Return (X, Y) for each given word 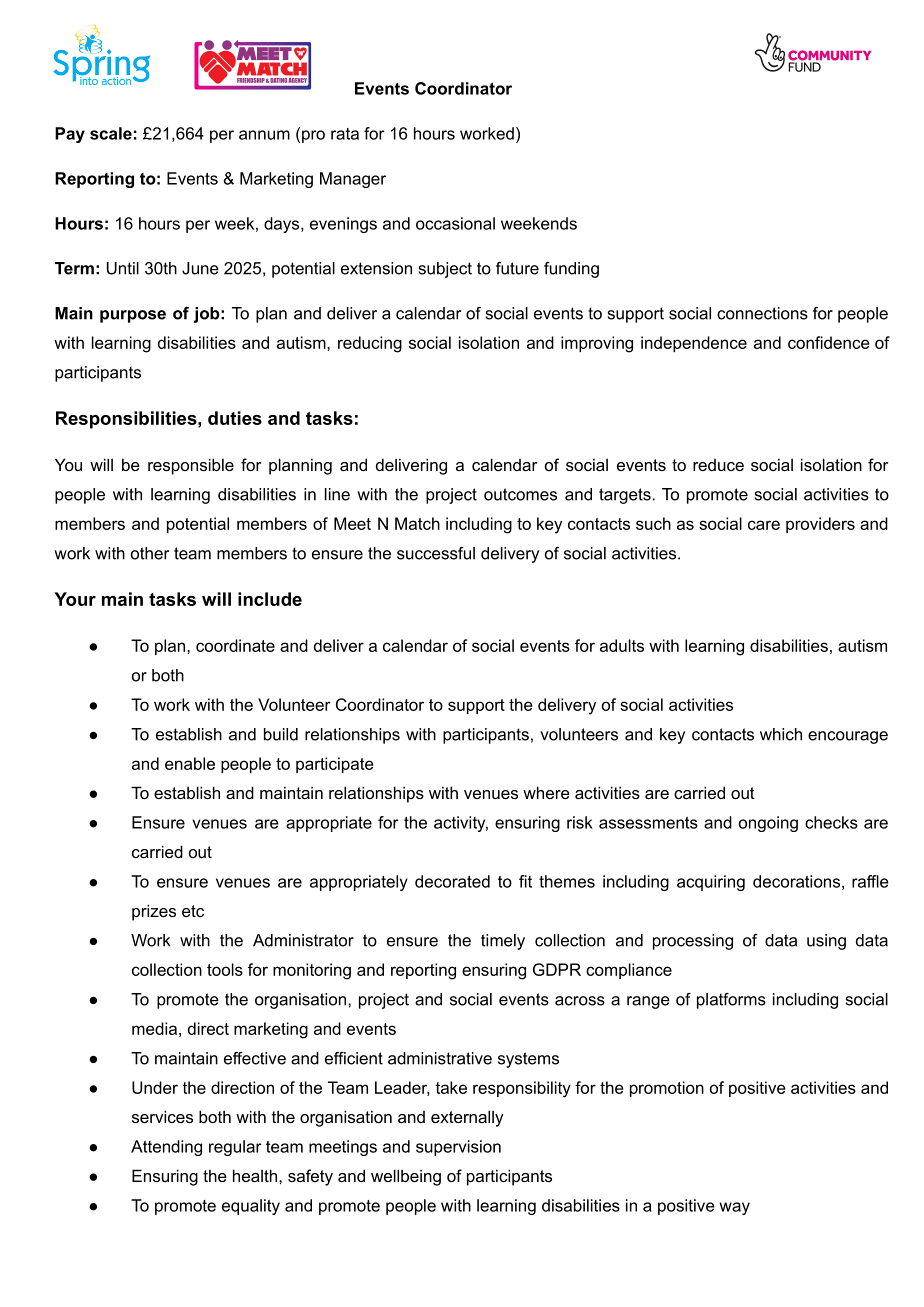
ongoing (768, 824)
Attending (166, 1148)
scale (111, 133)
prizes (154, 912)
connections (762, 313)
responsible (191, 466)
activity (461, 824)
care (764, 525)
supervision (458, 1148)
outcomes (520, 494)
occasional (455, 223)
